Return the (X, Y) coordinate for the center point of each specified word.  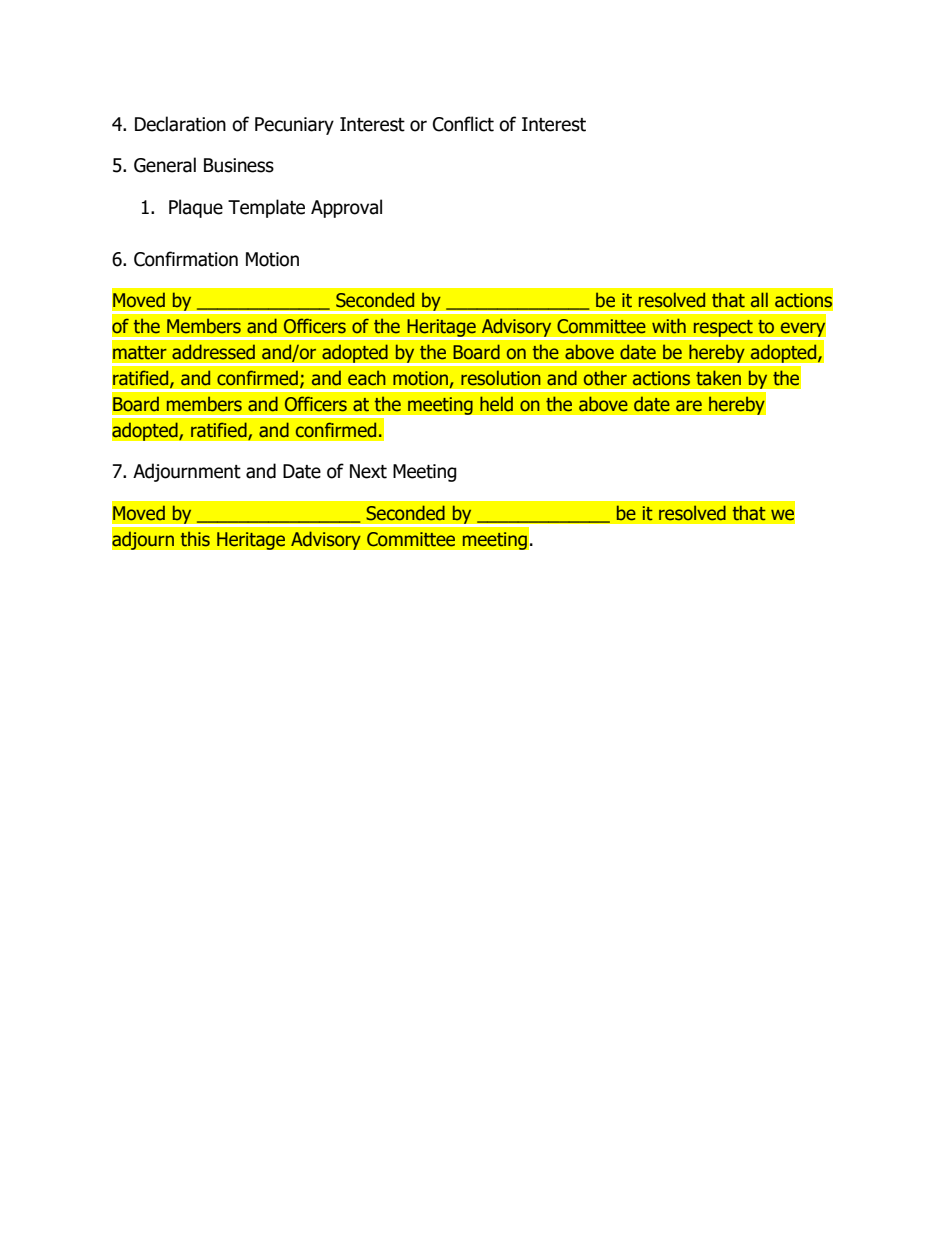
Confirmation (186, 259)
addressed (213, 352)
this (195, 539)
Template (266, 208)
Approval (346, 208)
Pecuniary (294, 126)
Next (368, 471)
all (759, 300)
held (496, 404)
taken (718, 378)
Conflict (463, 124)
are (689, 406)
